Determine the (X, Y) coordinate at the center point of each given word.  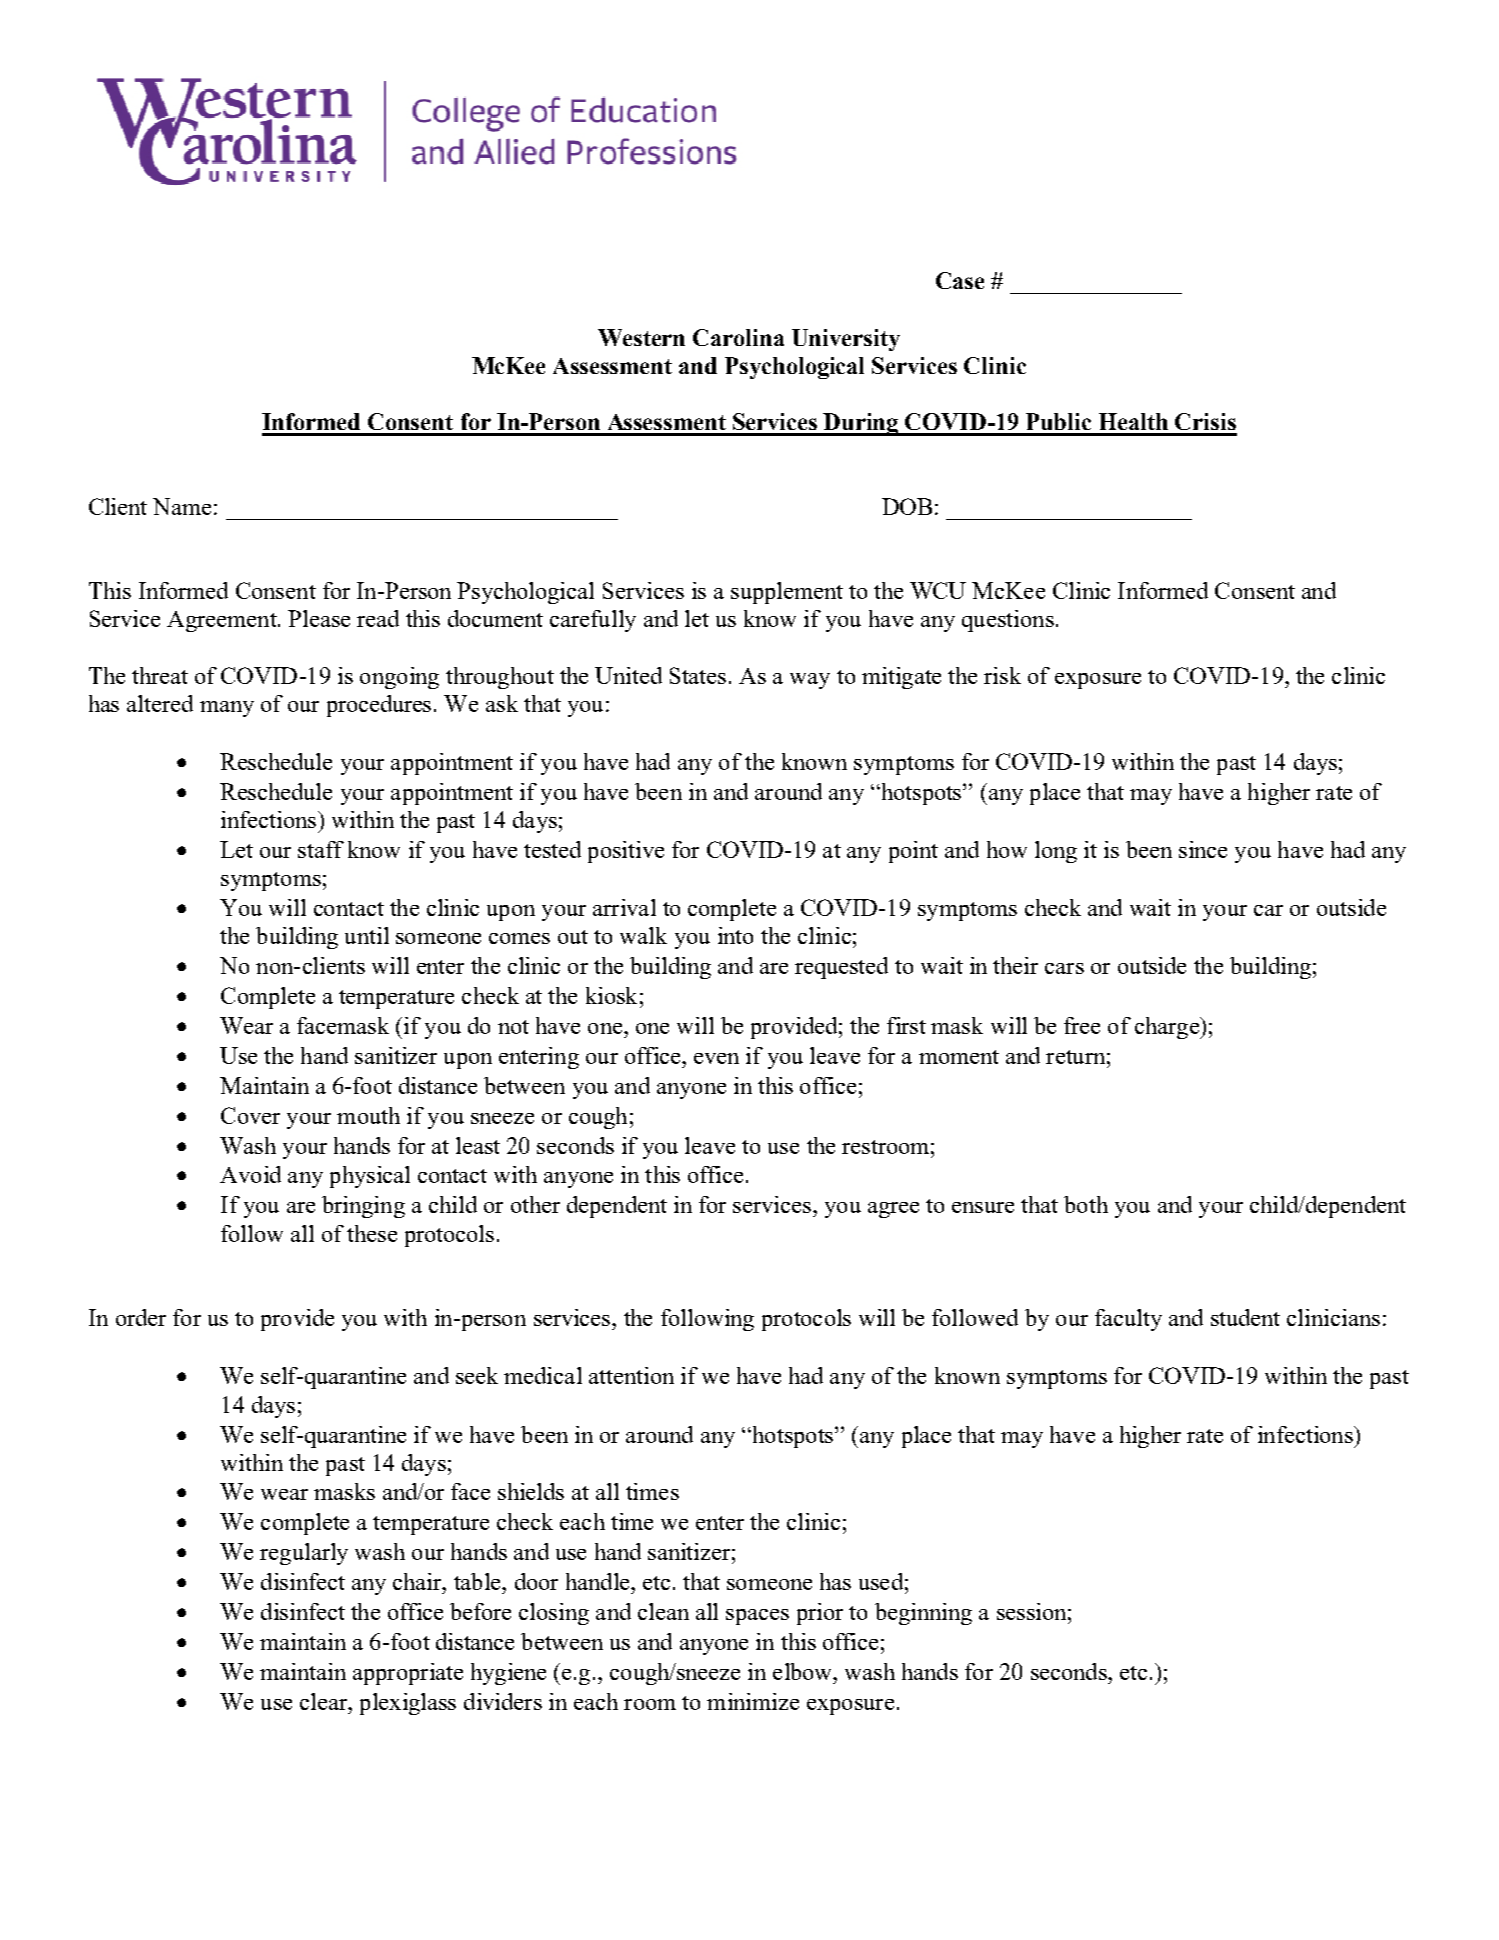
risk (1002, 675)
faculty (1128, 1320)
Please (319, 618)
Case (960, 280)
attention (631, 1375)
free (1082, 1025)
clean (663, 1611)
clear (324, 1701)
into (735, 935)
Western (641, 337)
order (141, 1317)
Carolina (738, 337)
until (367, 935)
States (698, 675)
